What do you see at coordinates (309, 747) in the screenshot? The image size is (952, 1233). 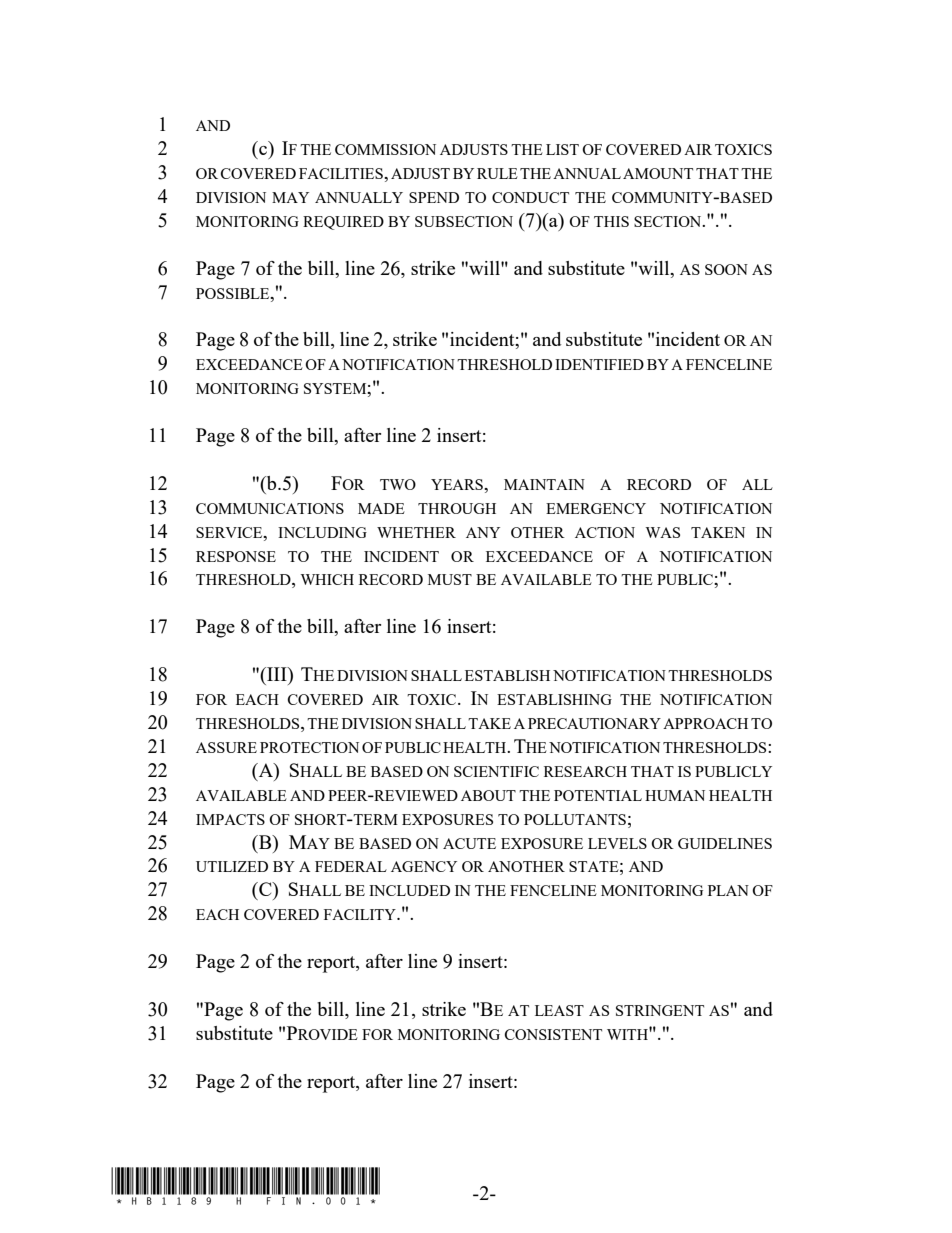 I see `PROTECTION` at bounding box center [309, 747].
